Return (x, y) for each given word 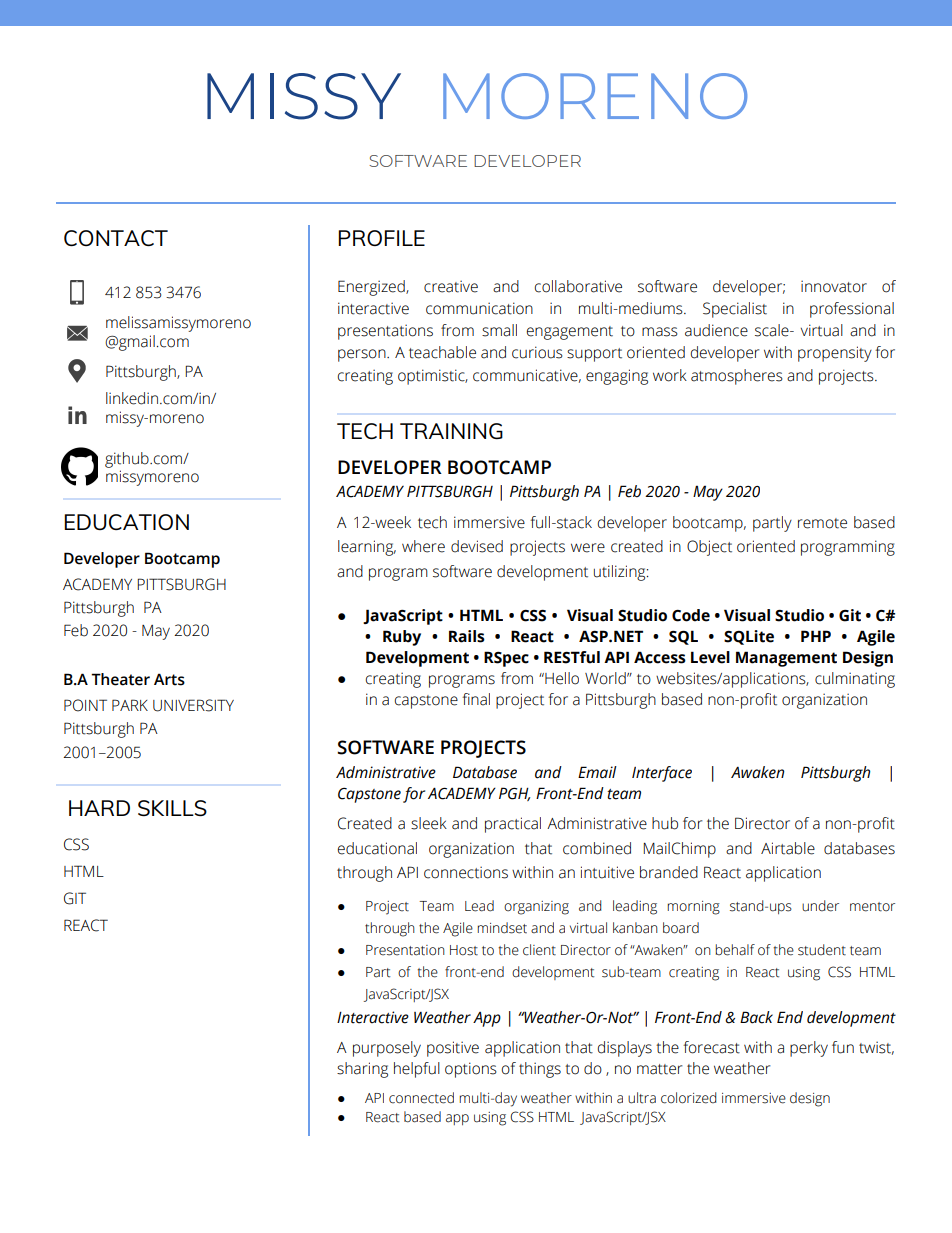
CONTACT (116, 238)
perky (809, 1049)
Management (786, 659)
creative (451, 286)
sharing (362, 1070)
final (476, 699)
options (471, 1070)
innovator (834, 286)
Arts (169, 679)
